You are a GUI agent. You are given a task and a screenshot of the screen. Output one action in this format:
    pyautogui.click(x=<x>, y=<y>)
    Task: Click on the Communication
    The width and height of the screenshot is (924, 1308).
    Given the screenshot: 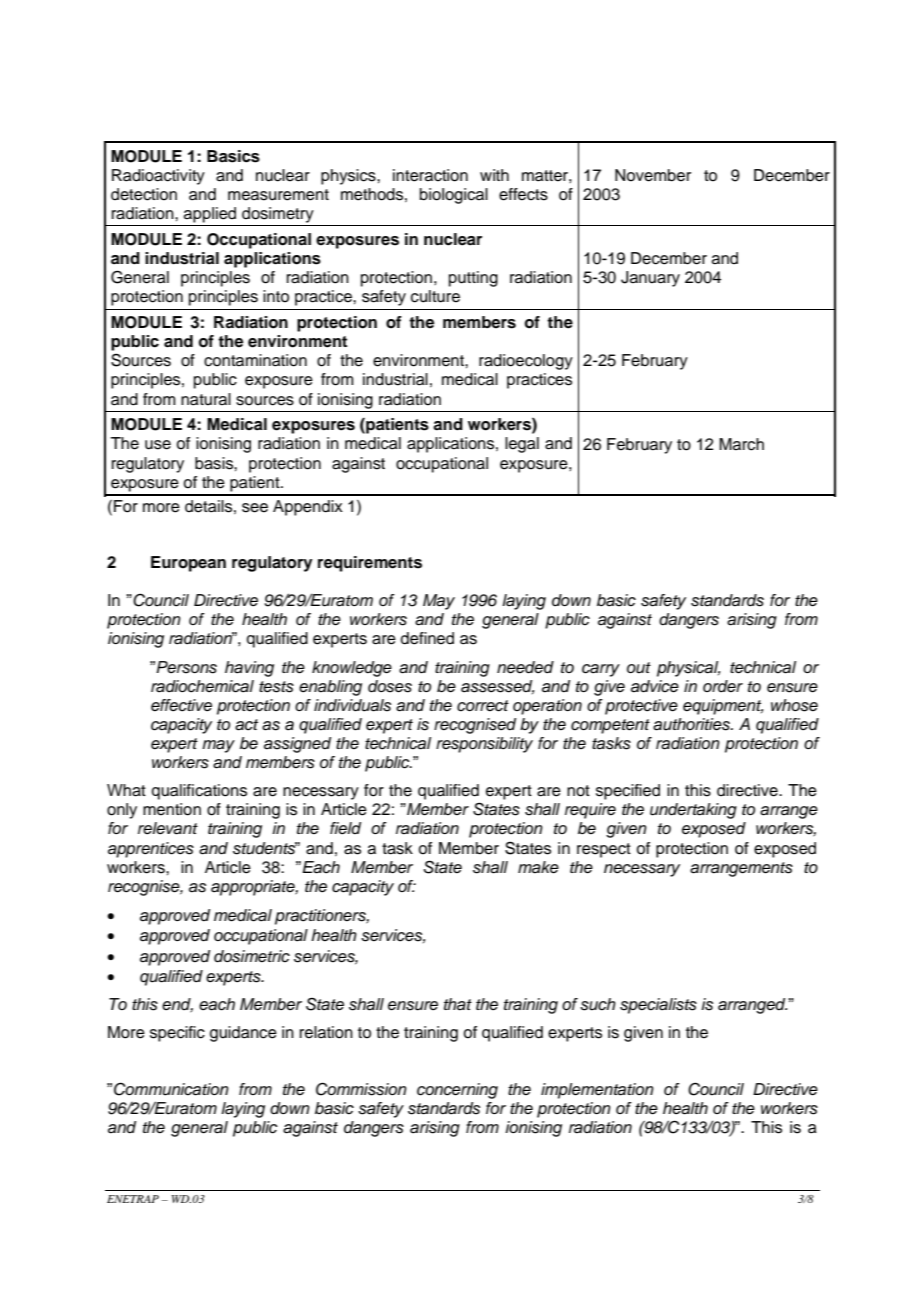 What is the action you would take?
    pyautogui.click(x=171, y=1089)
